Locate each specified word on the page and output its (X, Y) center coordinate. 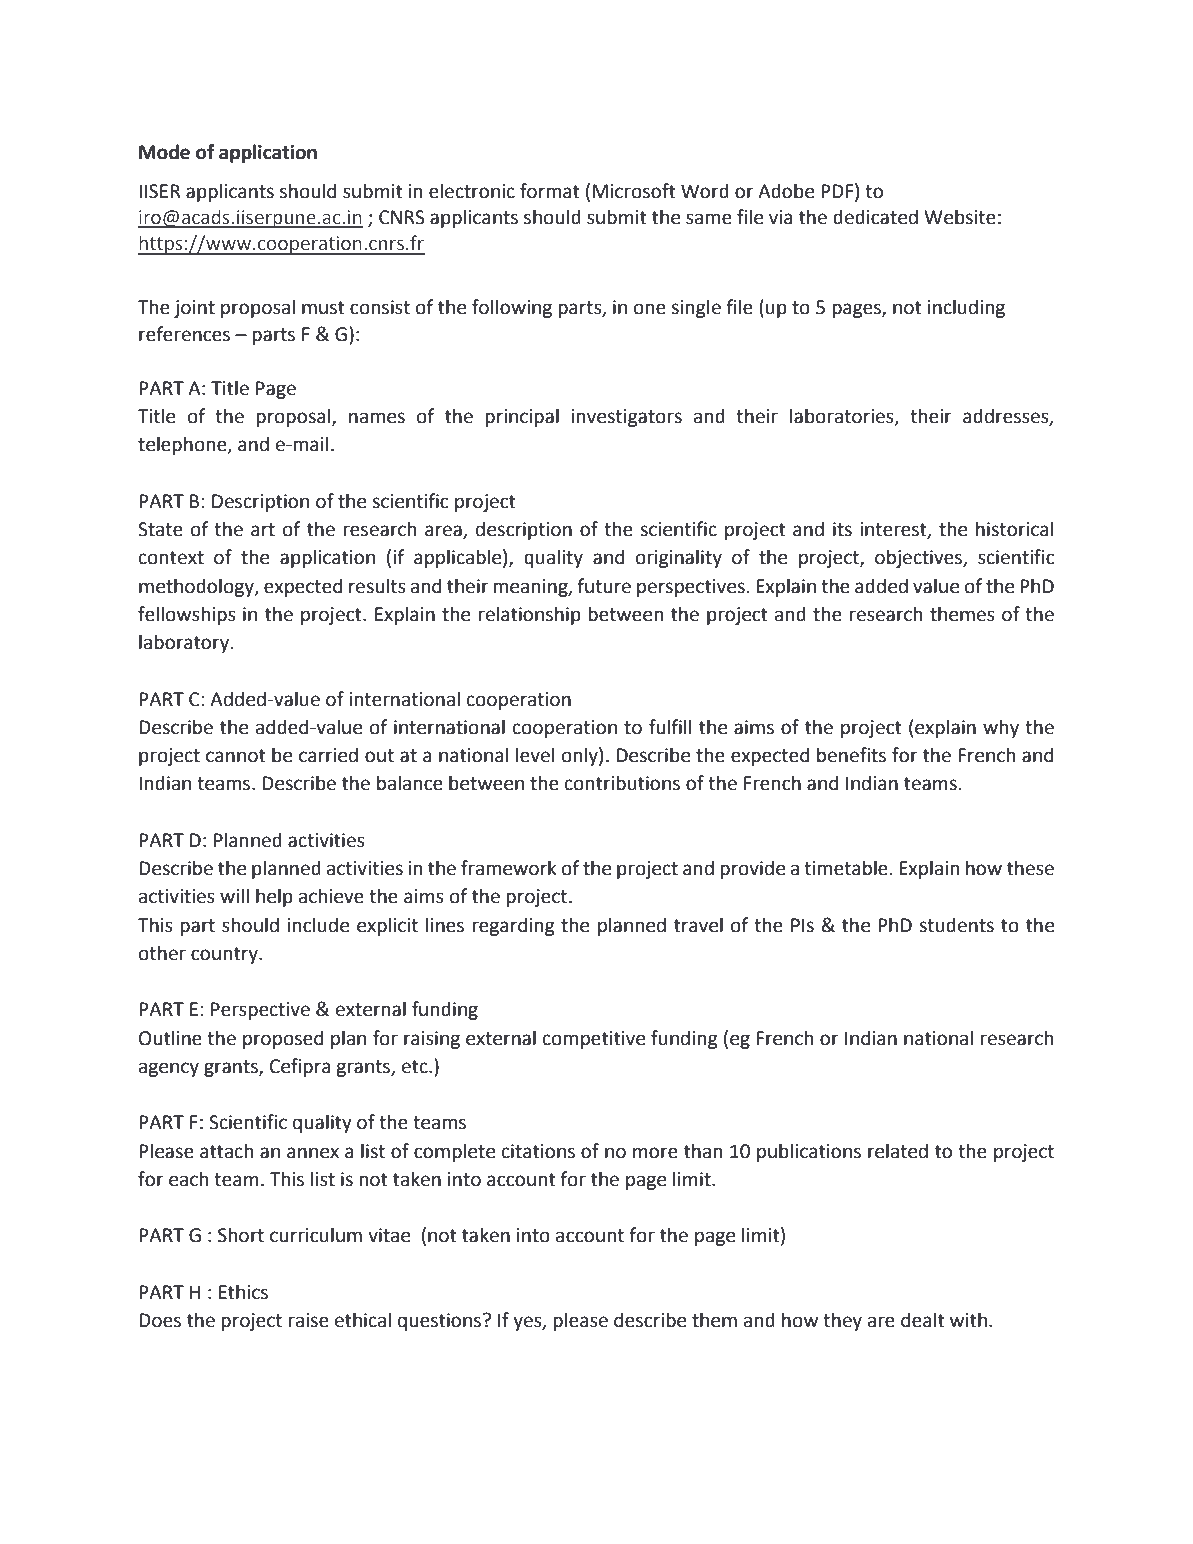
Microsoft (634, 191)
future (604, 586)
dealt (923, 1320)
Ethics (243, 1292)
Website (960, 217)
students (956, 925)
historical (1014, 529)
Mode (164, 152)
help (274, 897)
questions (441, 1322)
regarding (513, 926)
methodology (197, 587)
